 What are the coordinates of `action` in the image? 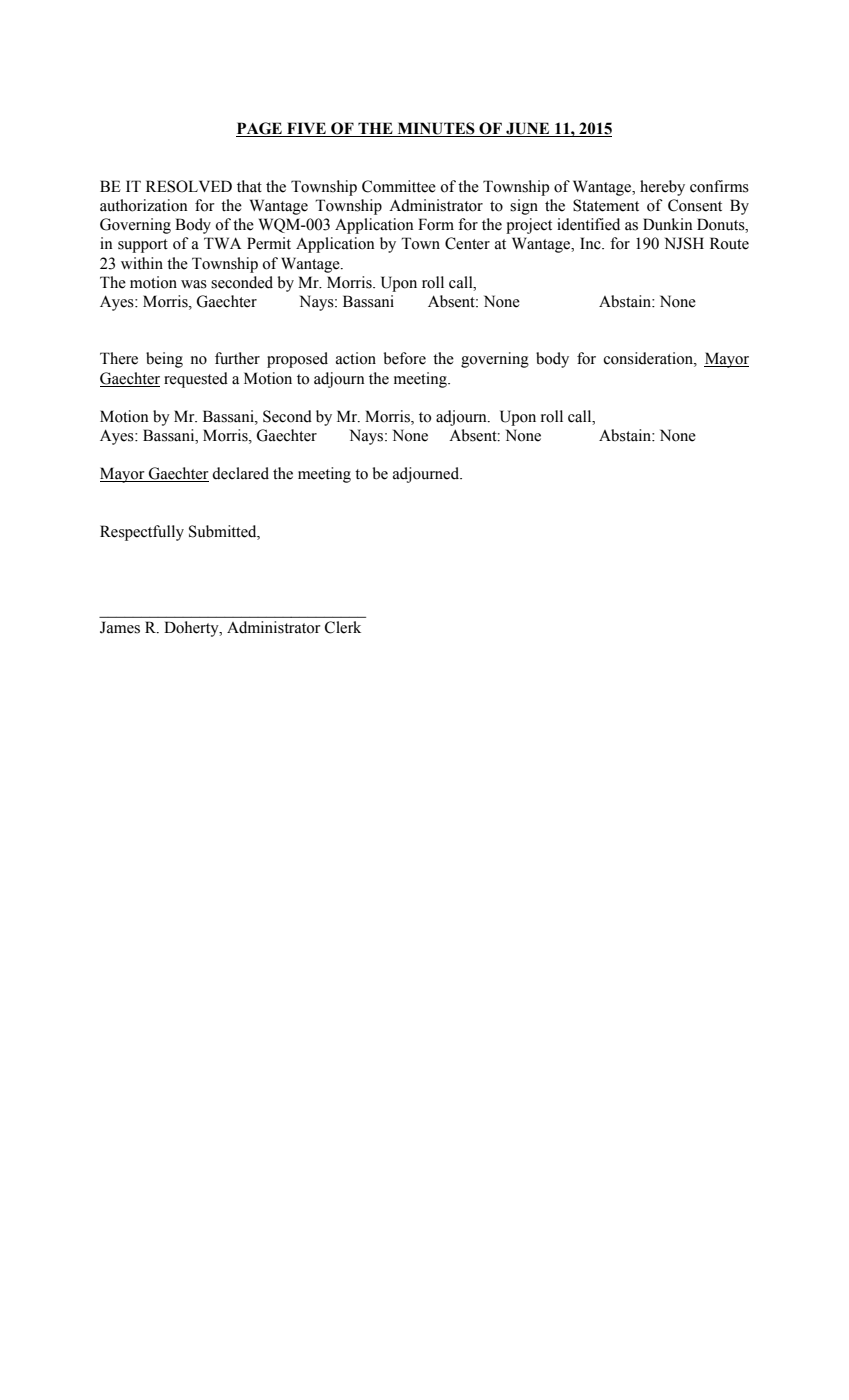 It's located at (356, 358).
